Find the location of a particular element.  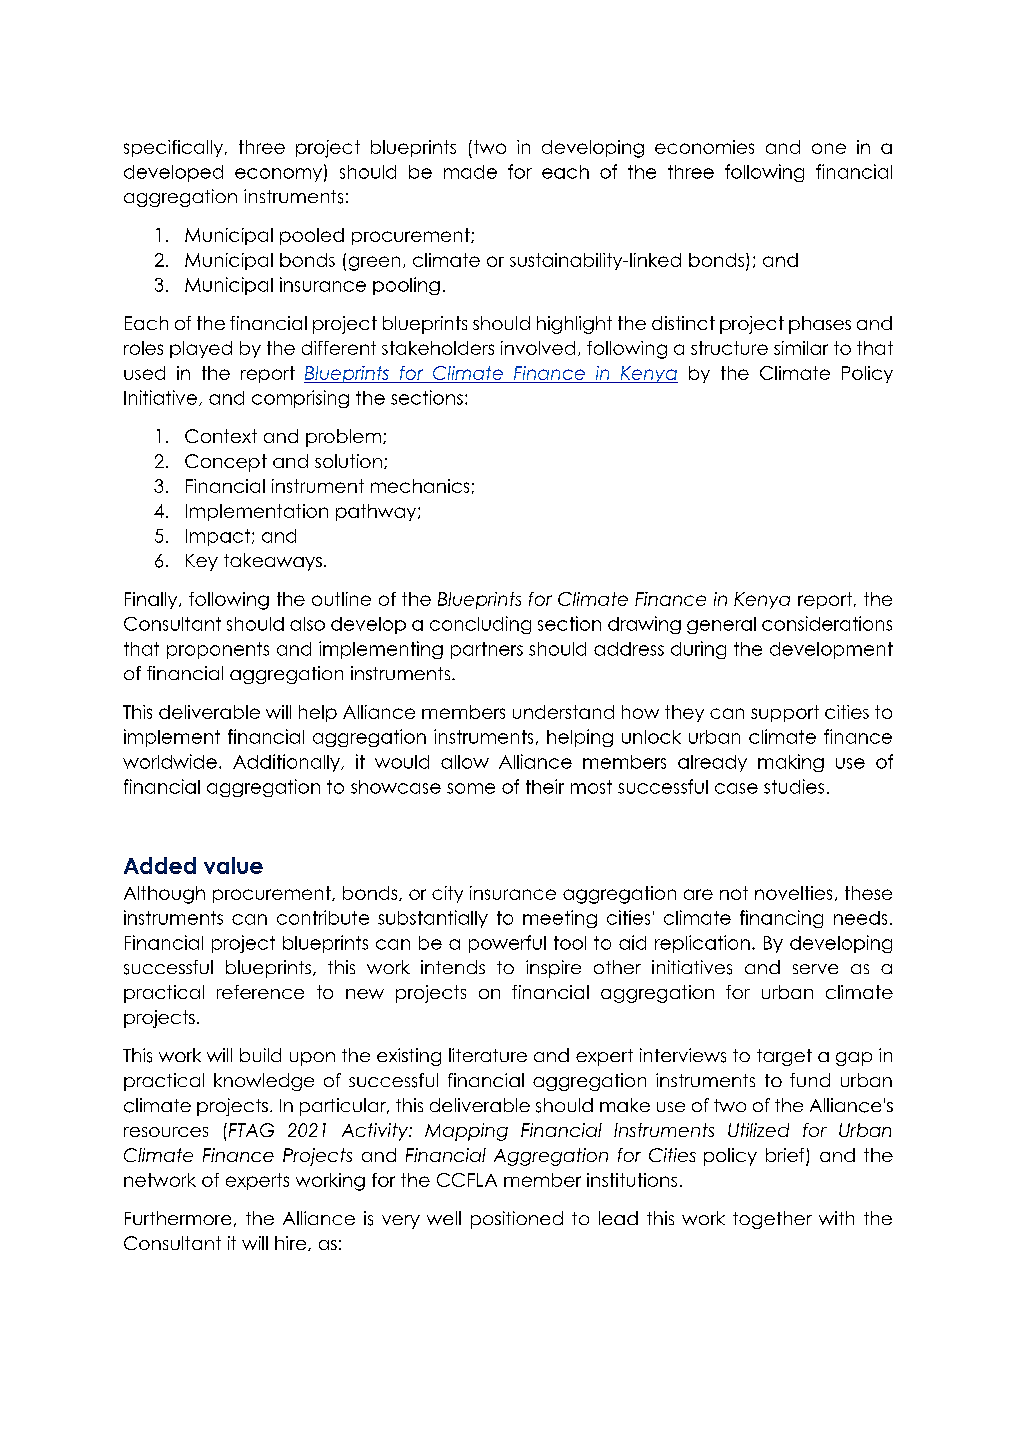

powerful is located at coordinates (507, 944).
